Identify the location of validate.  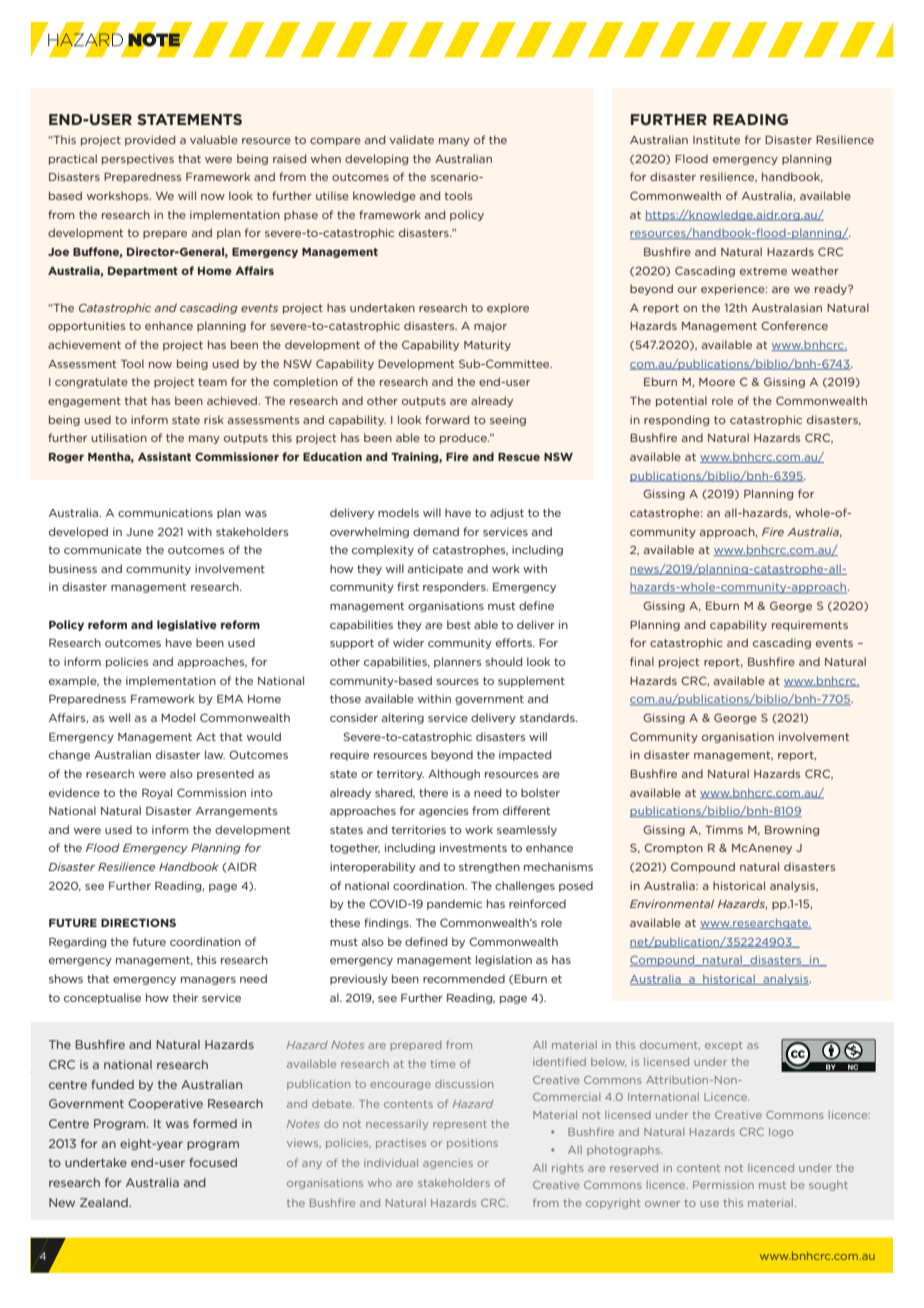
(412, 139).
